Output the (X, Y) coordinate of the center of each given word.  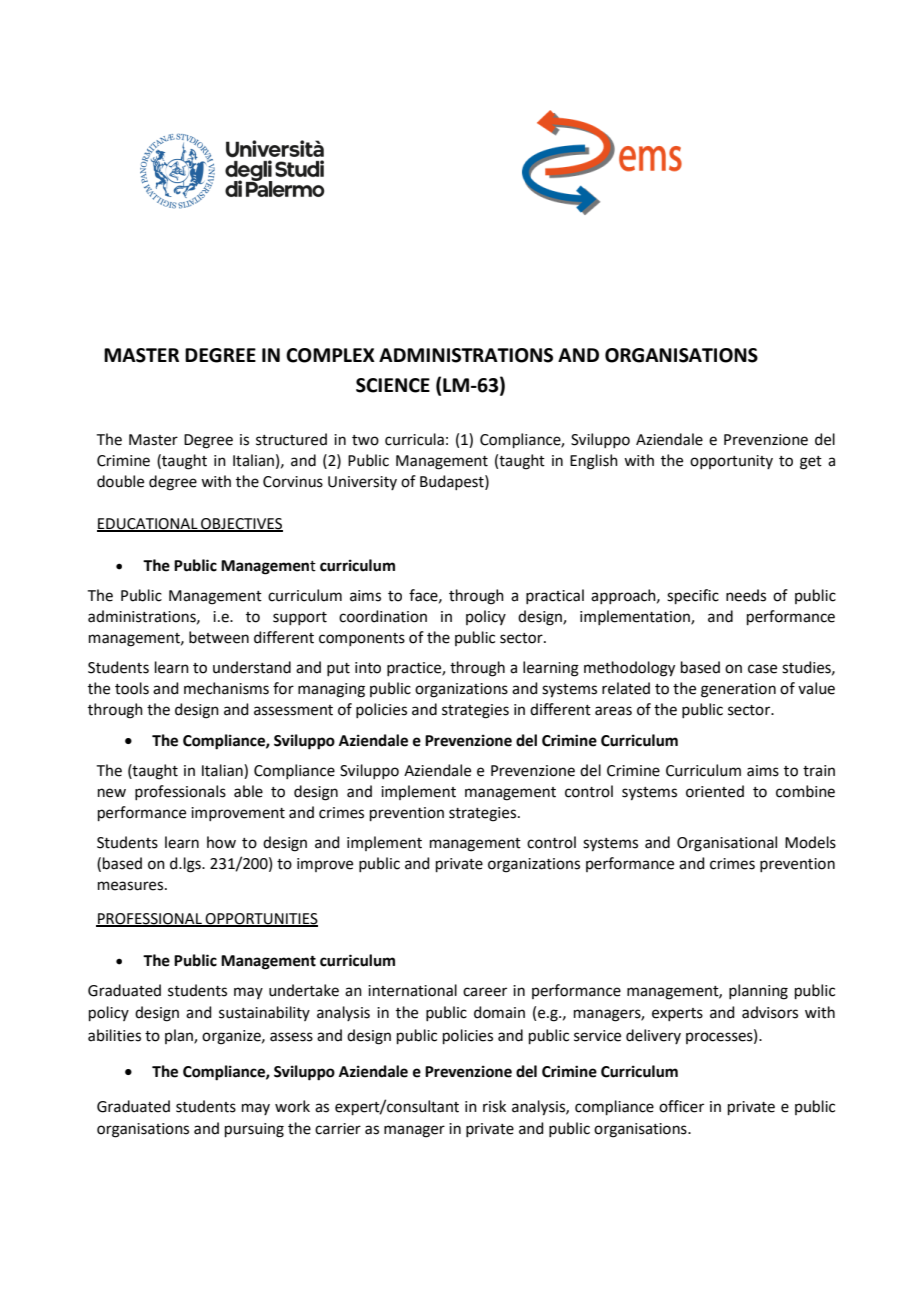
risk (494, 1106)
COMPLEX (330, 355)
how (221, 842)
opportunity (731, 462)
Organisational (727, 844)
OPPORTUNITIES (260, 919)
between (219, 637)
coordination (383, 616)
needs (746, 595)
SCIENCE (393, 385)
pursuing (254, 1130)
